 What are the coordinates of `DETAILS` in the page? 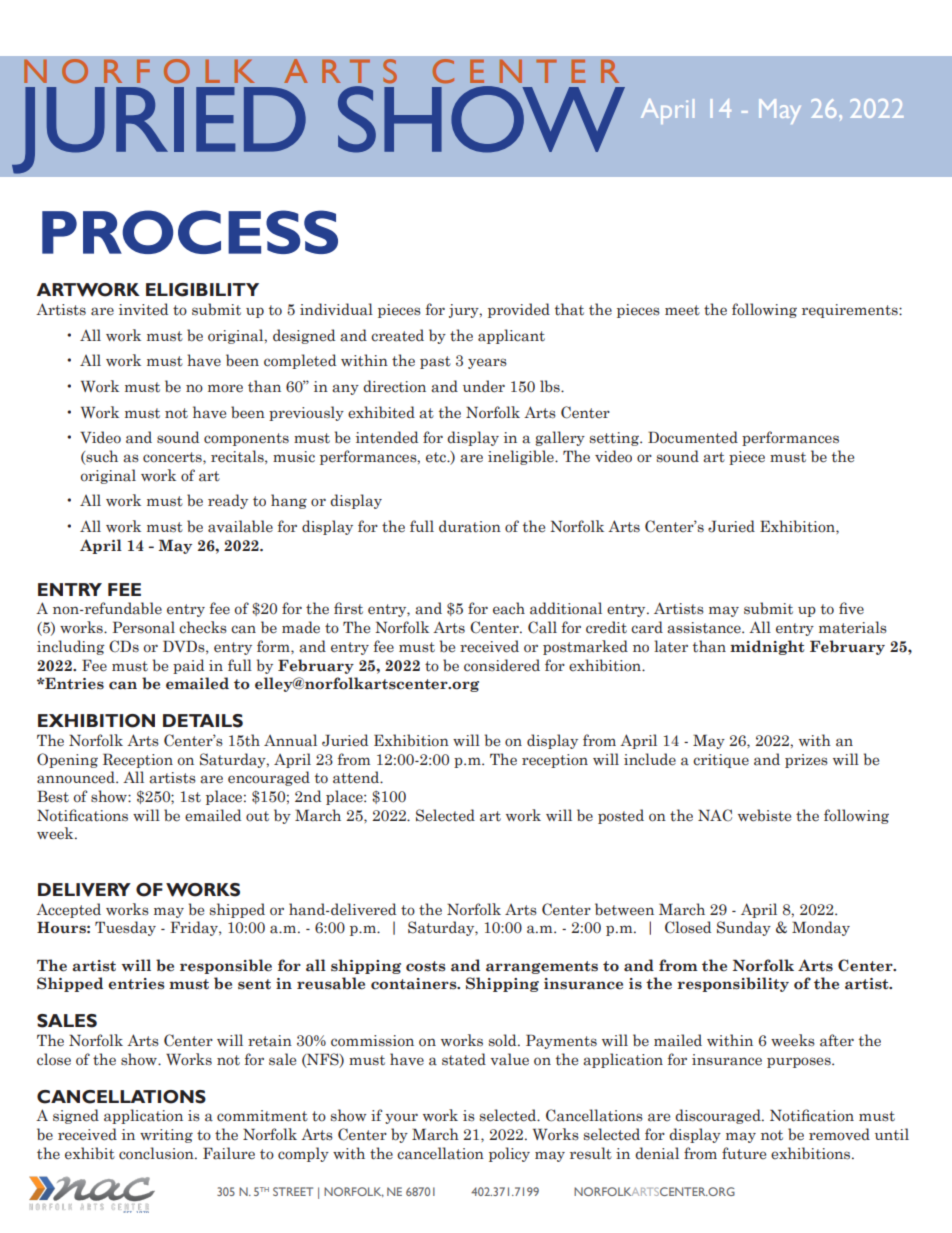 It's located at (203, 721).
